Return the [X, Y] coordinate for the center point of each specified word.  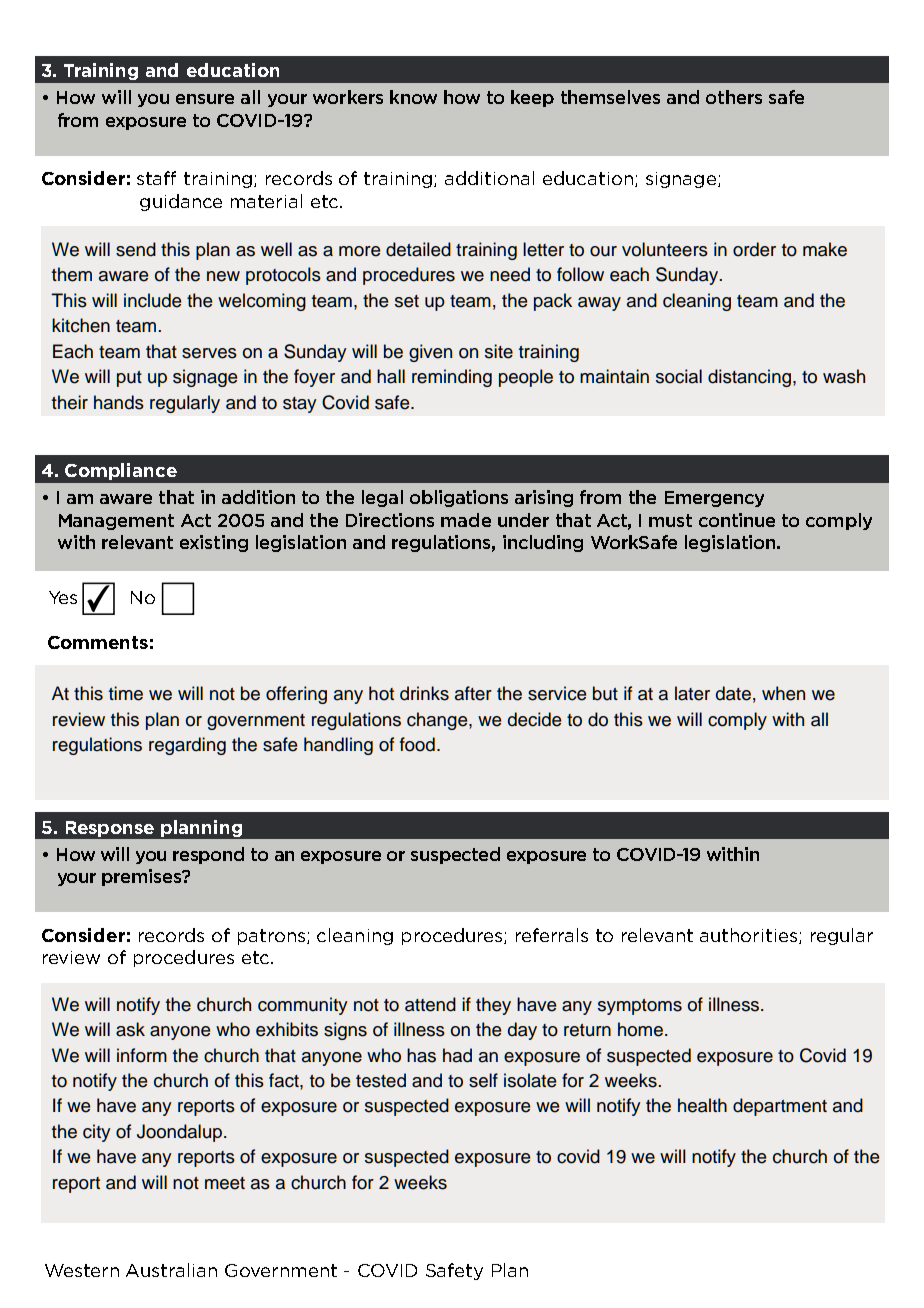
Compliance [121, 471]
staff [156, 178]
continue [737, 520]
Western [82, 1270]
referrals [552, 935]
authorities [750, 936]
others [734, 97]
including [543, 543]
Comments [98, 642]
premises [142, 877]
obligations [459, 498]
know [413, 97]
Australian [171, 1270]
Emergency [714, 499]
